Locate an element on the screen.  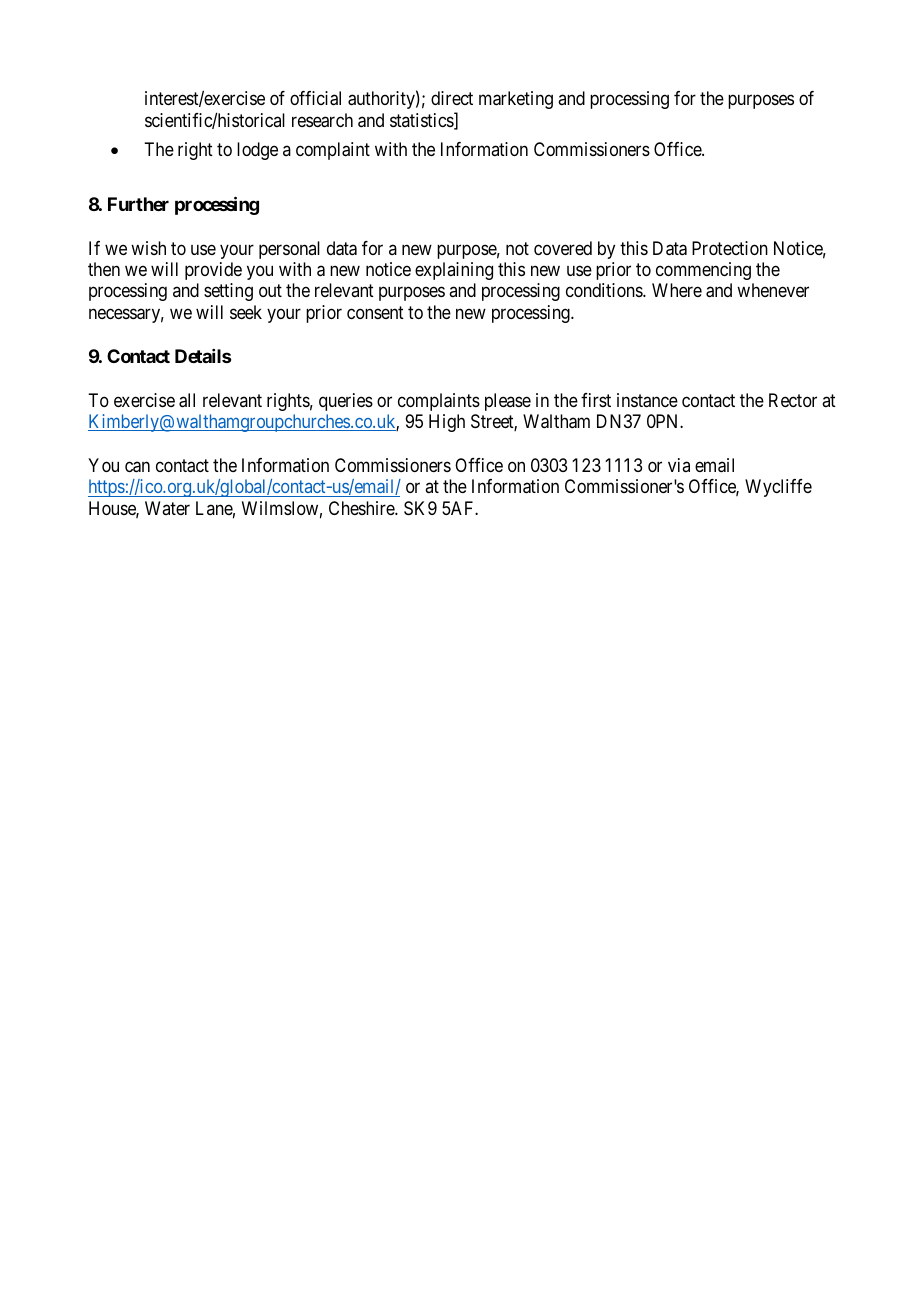
instance is located at coordinates (647, 400).
